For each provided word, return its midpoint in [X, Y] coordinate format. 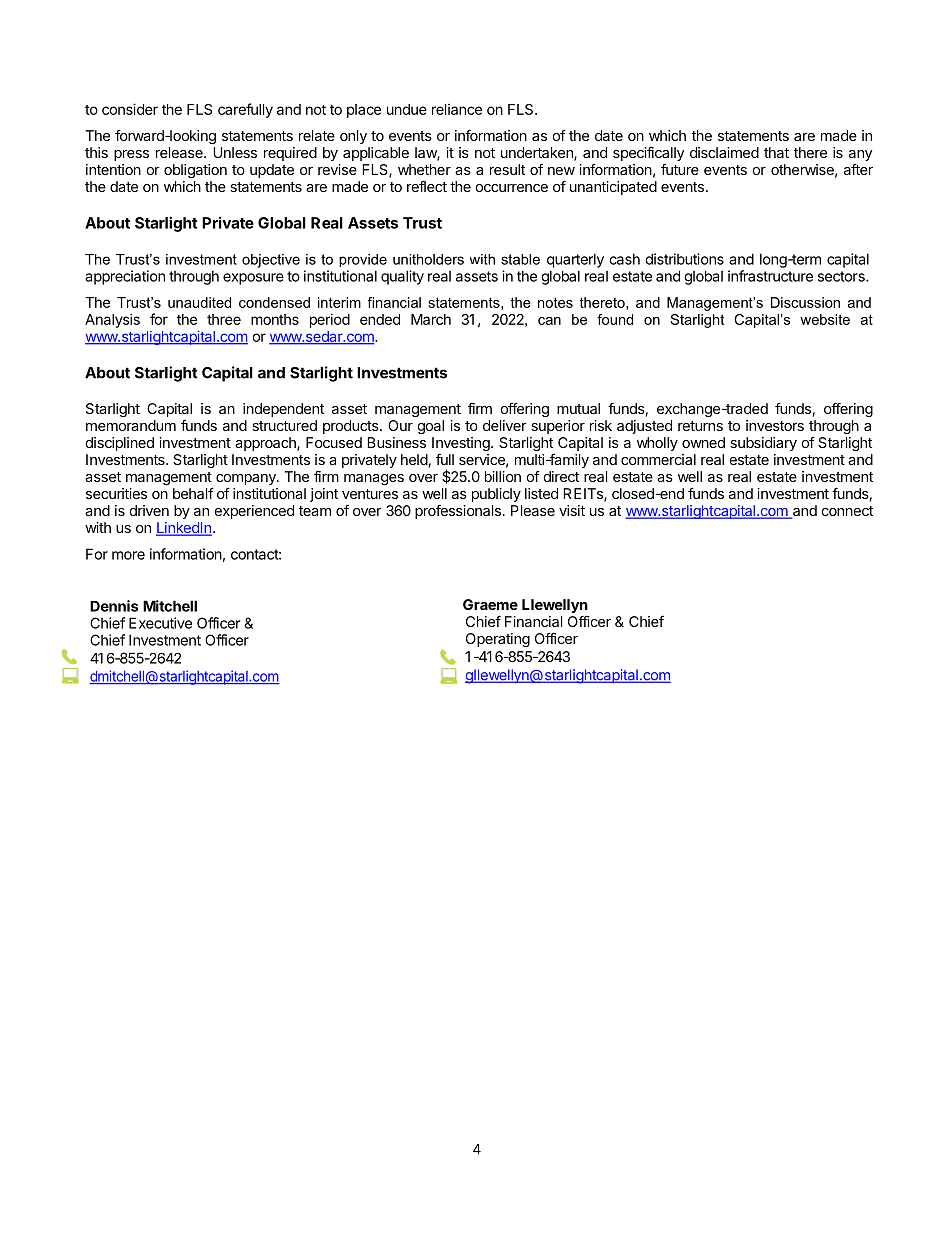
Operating [498, 640]
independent [283, 410]
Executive [160, 623]
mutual [578, 408]
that [776, 152]
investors [775, 425]
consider [130, 109]
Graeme [490, 604]
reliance [457, 109]
